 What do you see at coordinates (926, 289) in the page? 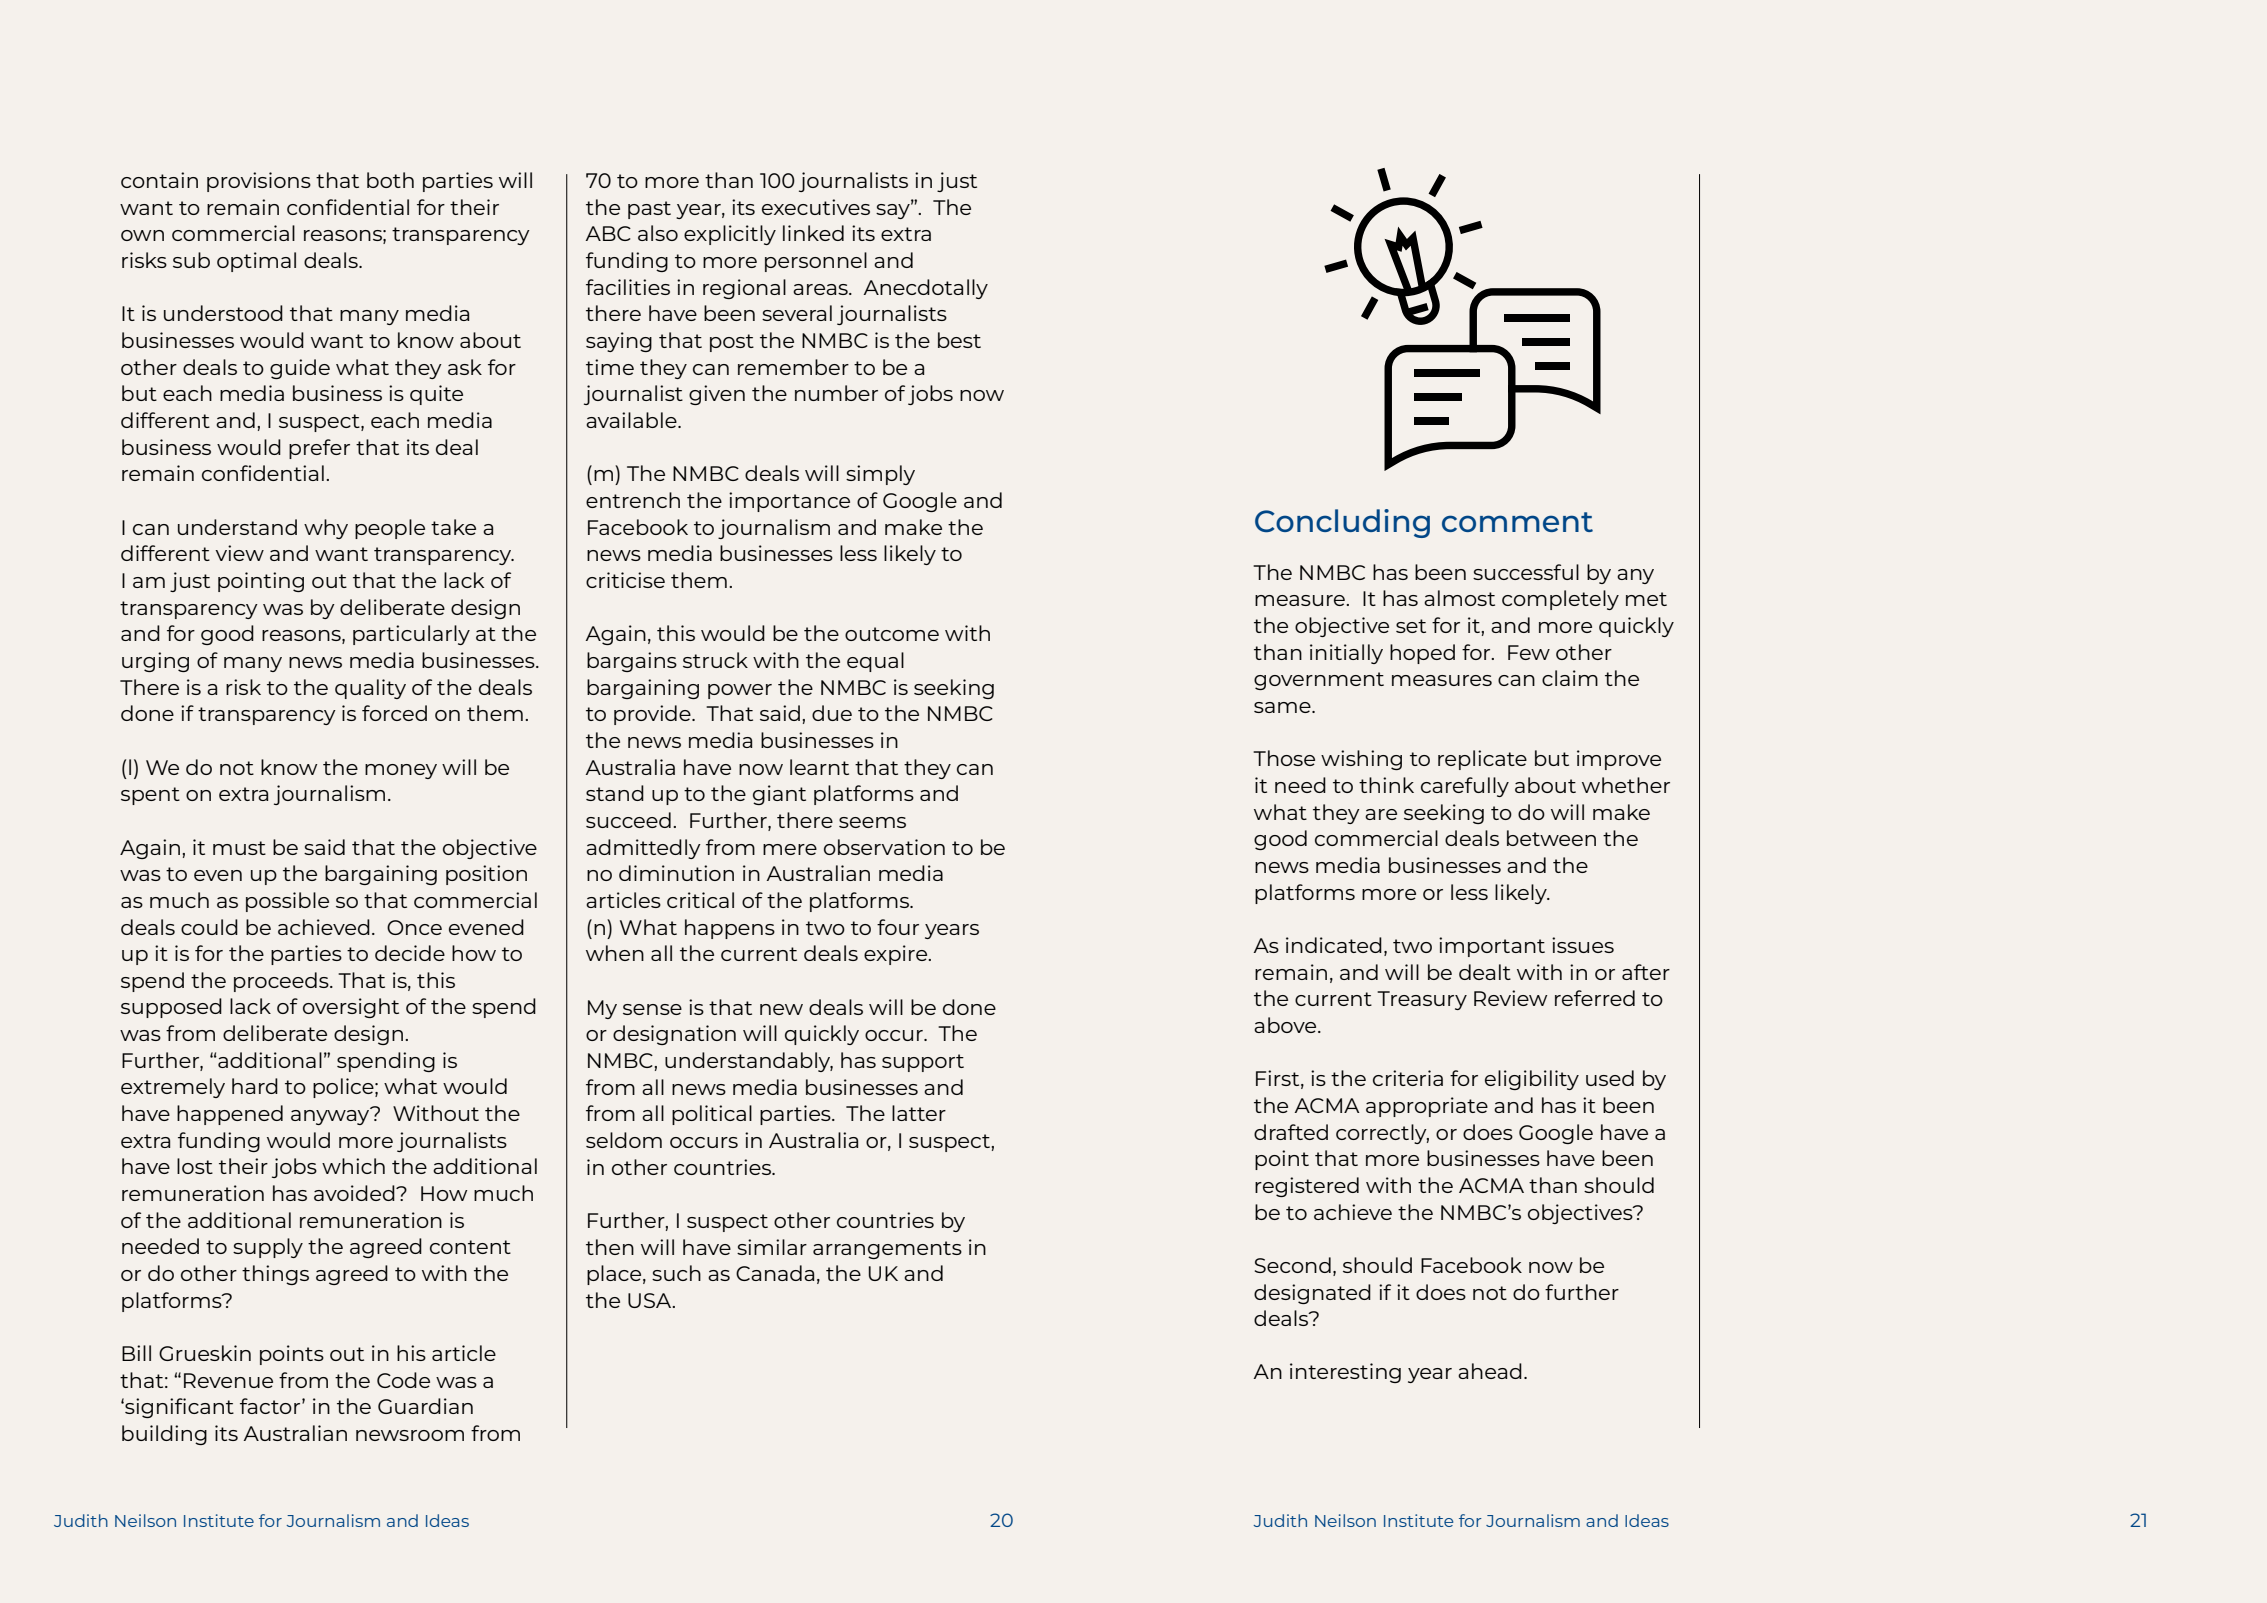
I see `Anecdotally` at bounding box center [926, 289].
